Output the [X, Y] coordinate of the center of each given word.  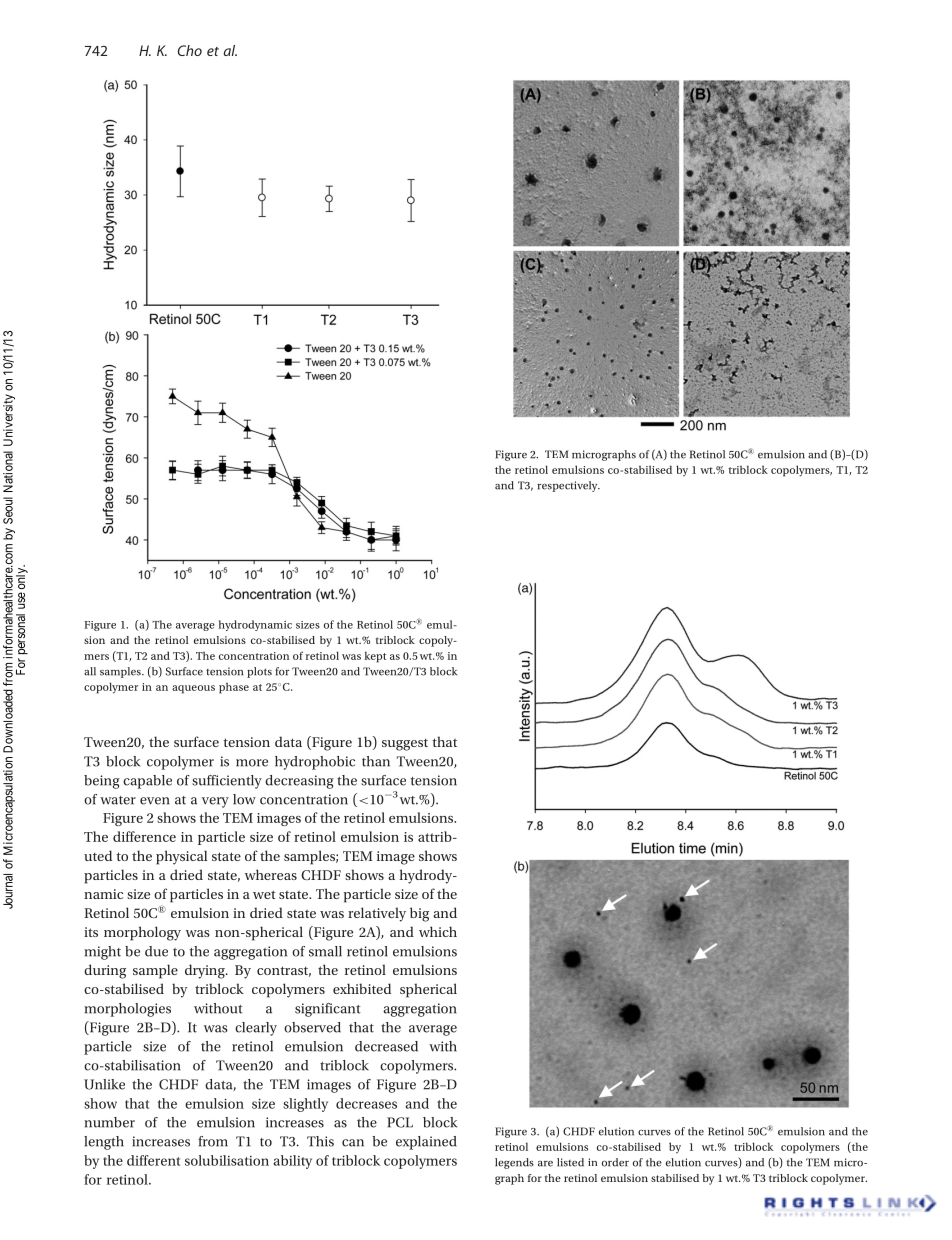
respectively [568, 486]
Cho [190, 50]
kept [375, 657]
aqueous [193, 689]
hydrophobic [315, 763]
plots [259, 672]
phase [234, 688]
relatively [377, 914]
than [376, 761]
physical [181, 857]
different [153, 1160]
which [438, 931]
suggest [405, 744]
